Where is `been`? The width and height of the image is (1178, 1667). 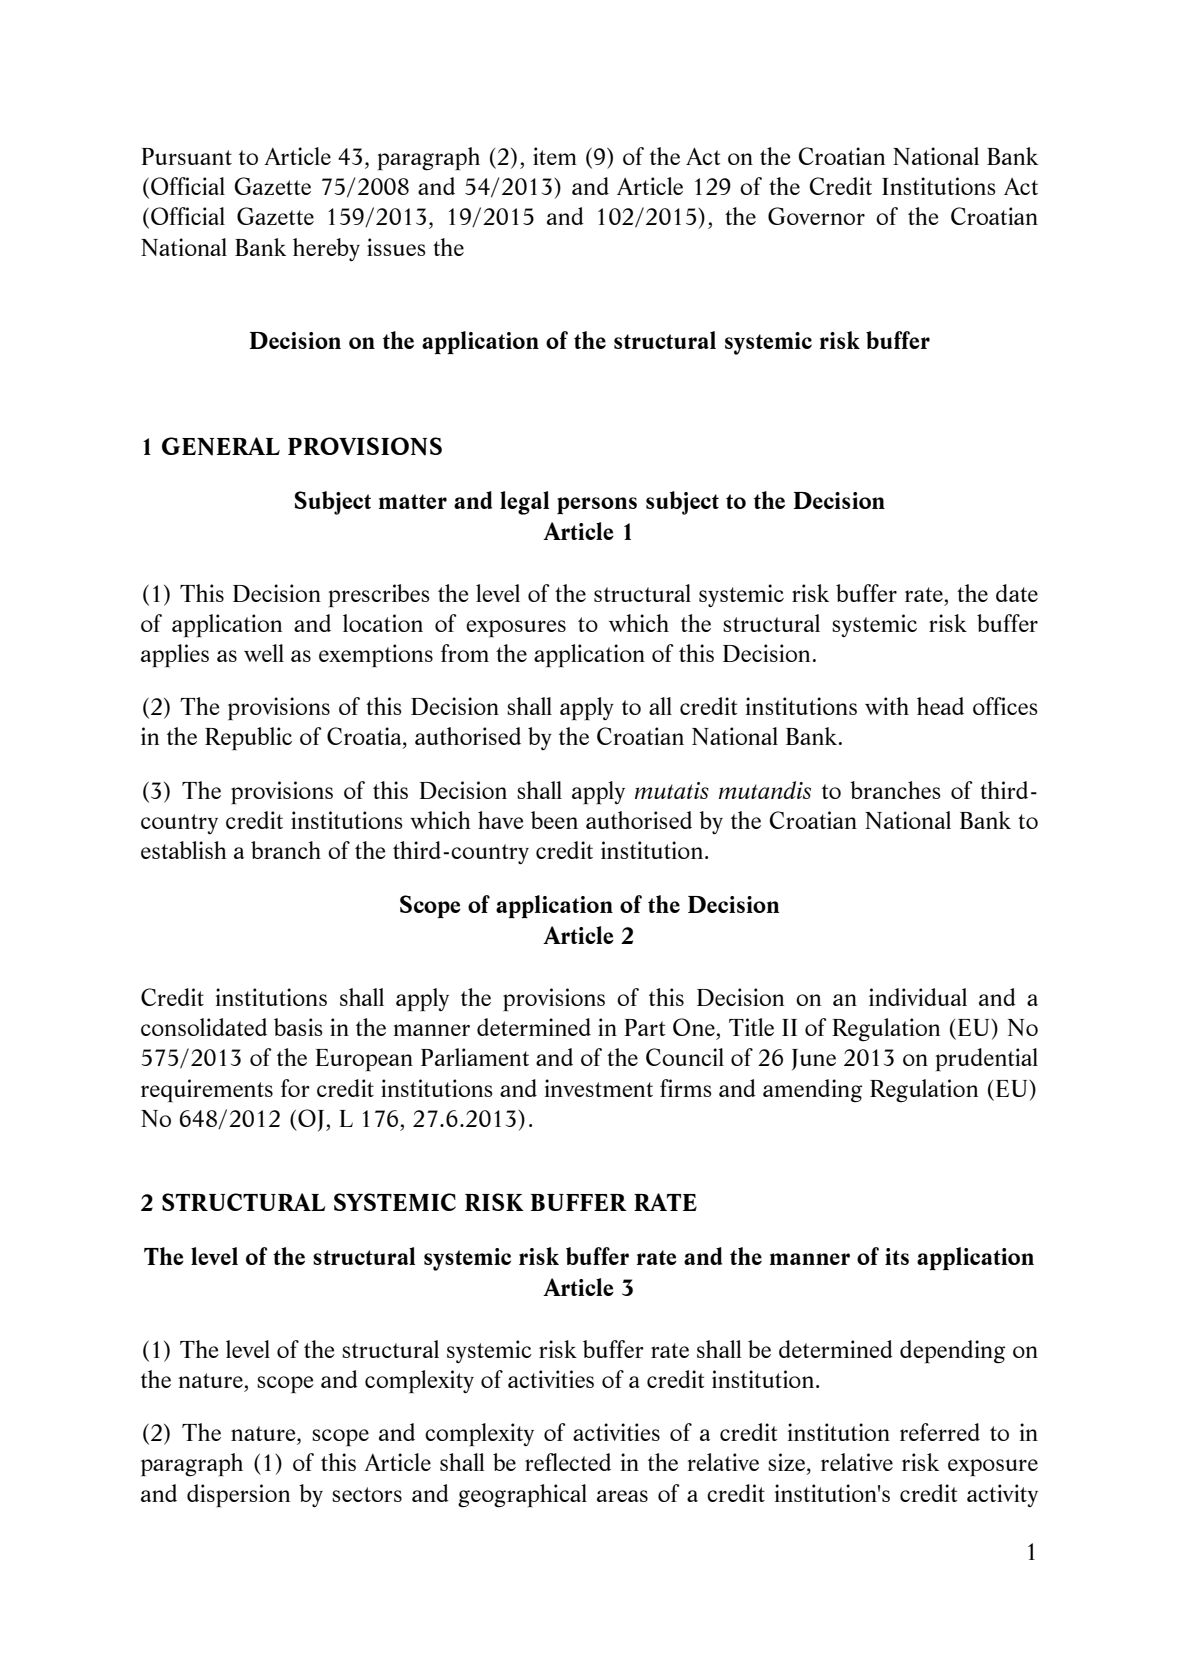 been is located at coordinates (554, 820).
